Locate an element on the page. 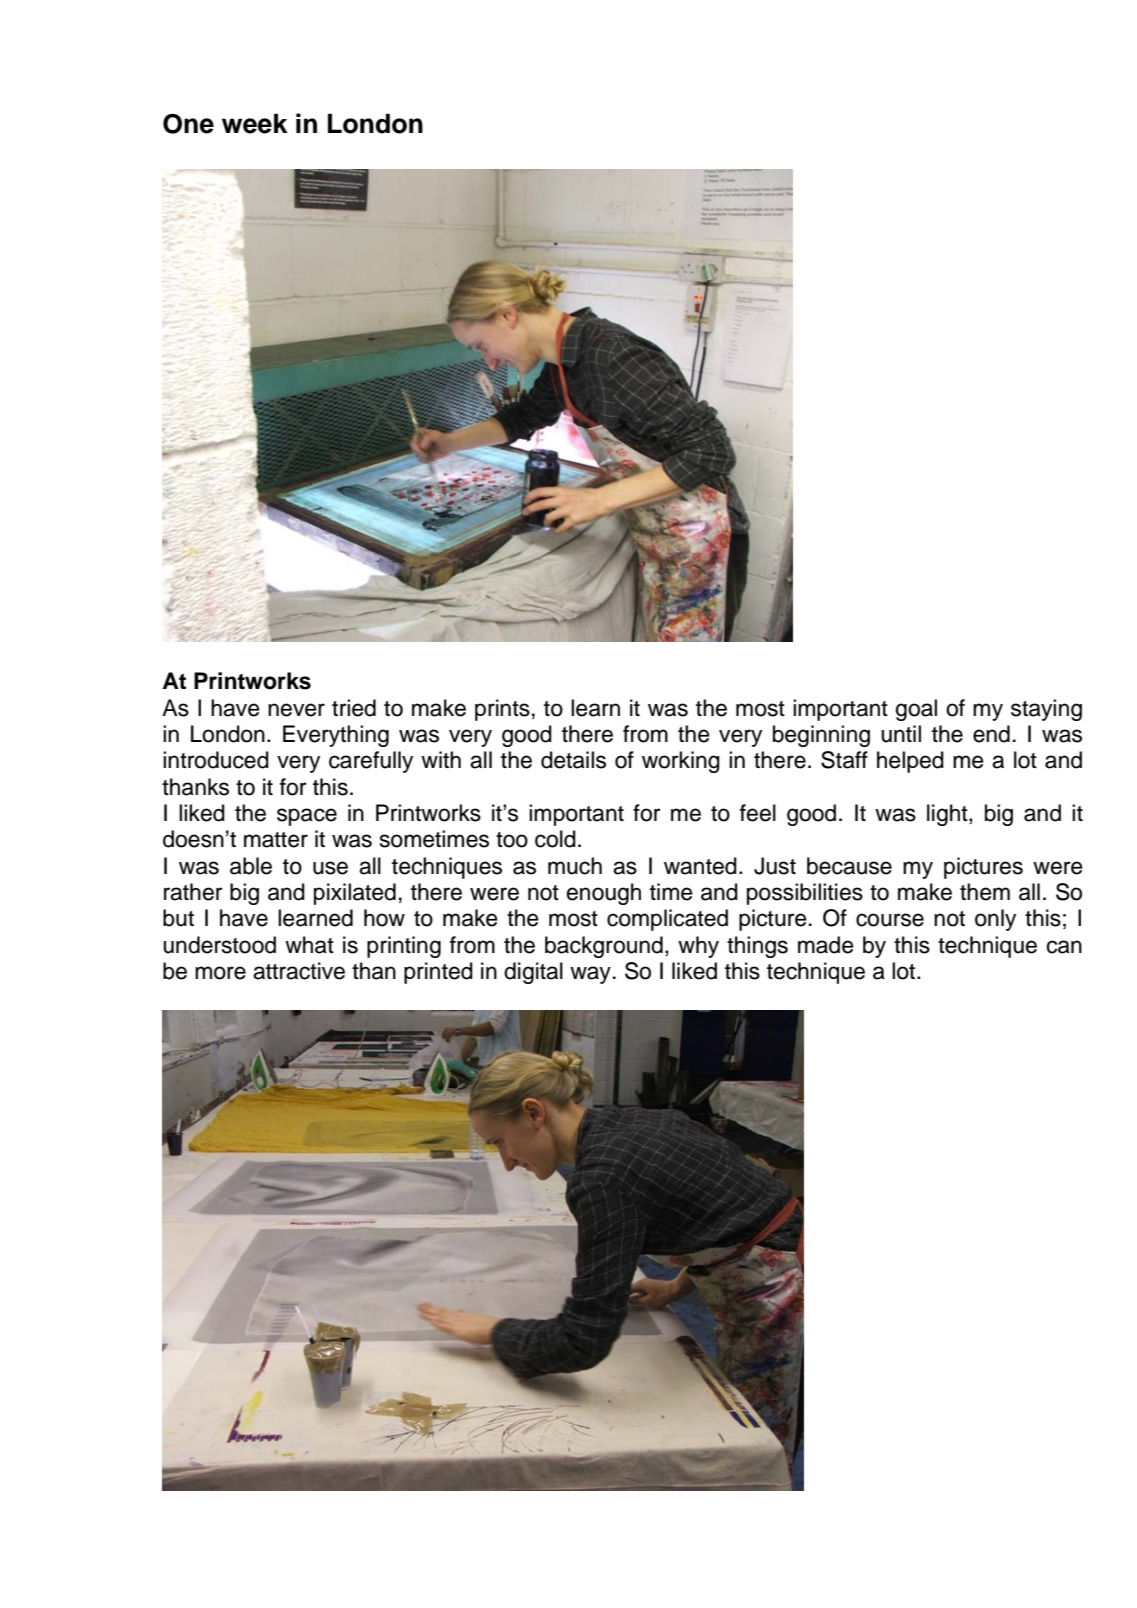 This document has height=1608, width=1137. never is located at coordinates (296, 710).
